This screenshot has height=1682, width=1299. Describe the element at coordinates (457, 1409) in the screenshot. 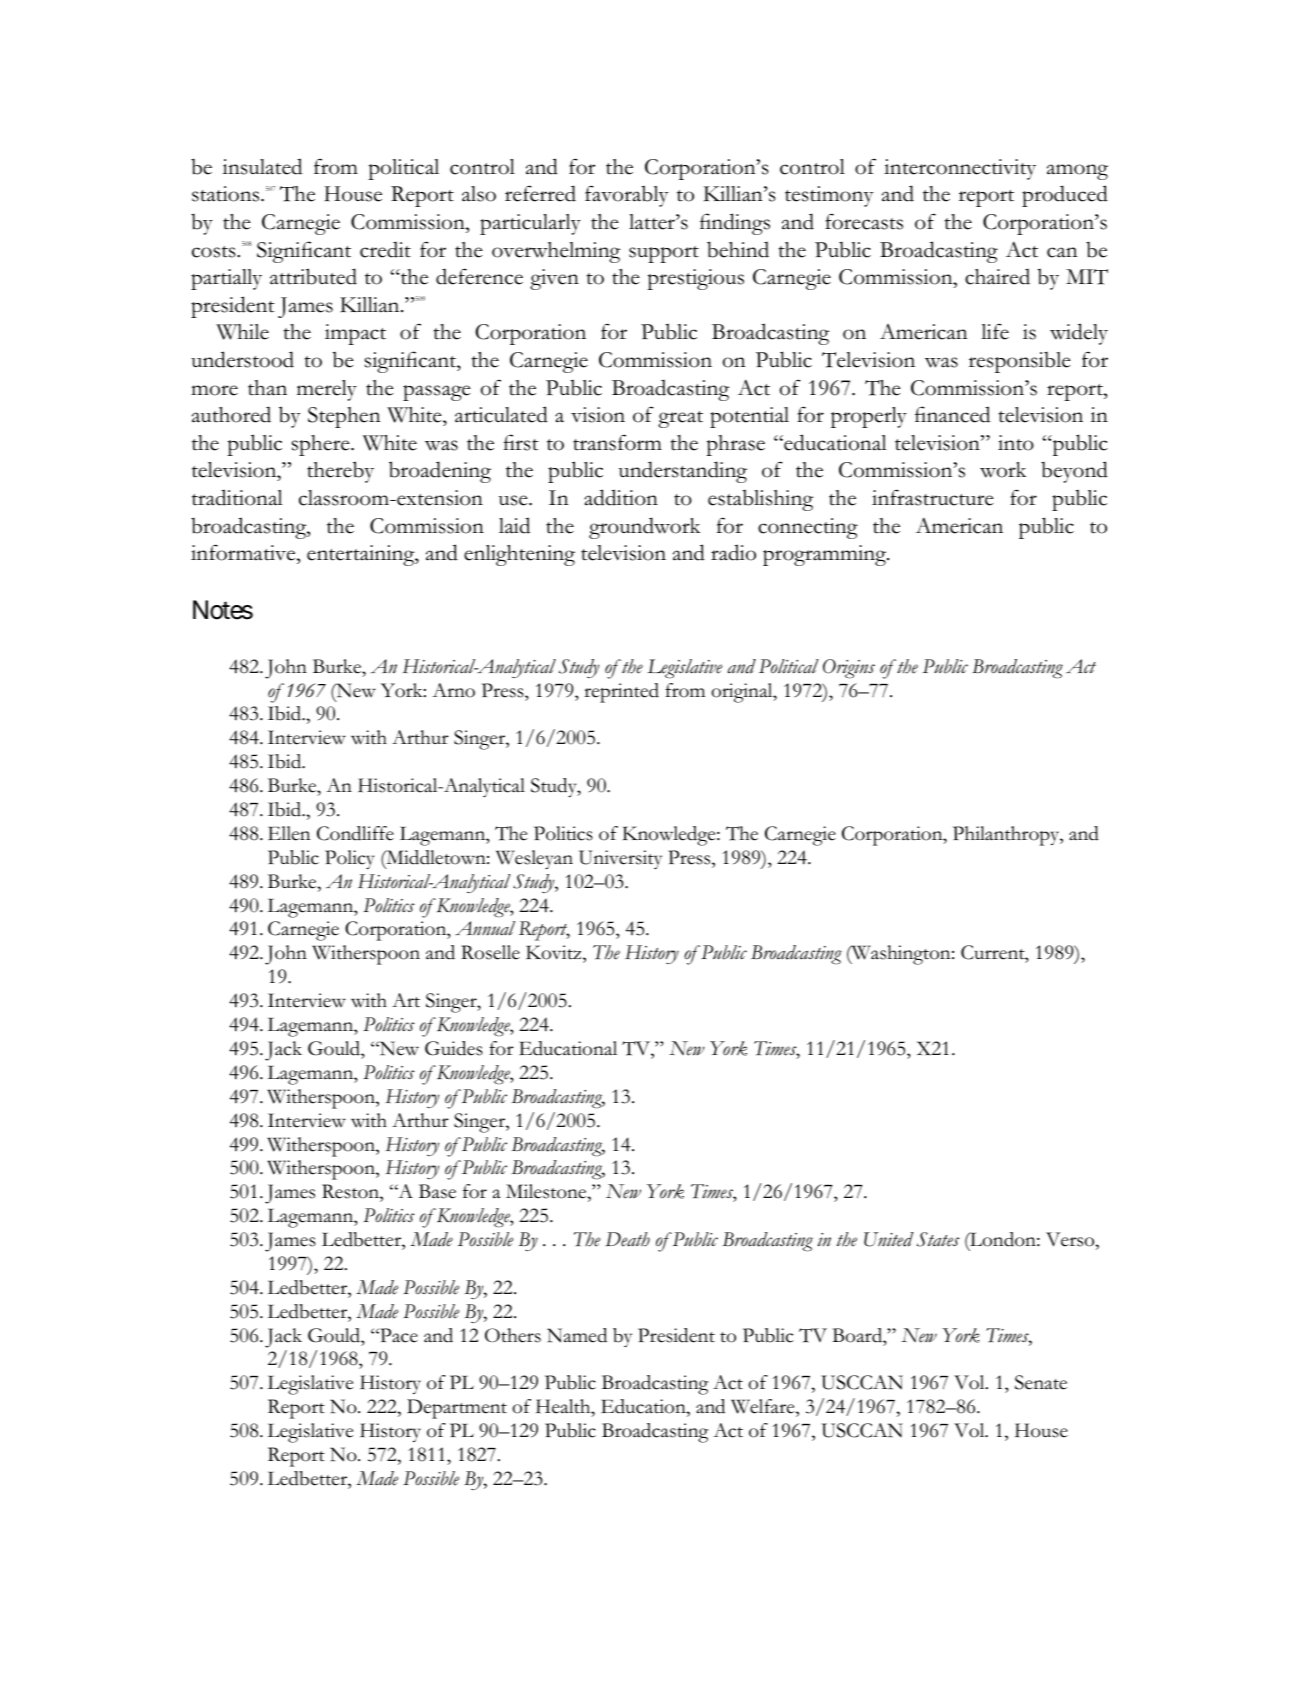

I see `Department` at that location.
